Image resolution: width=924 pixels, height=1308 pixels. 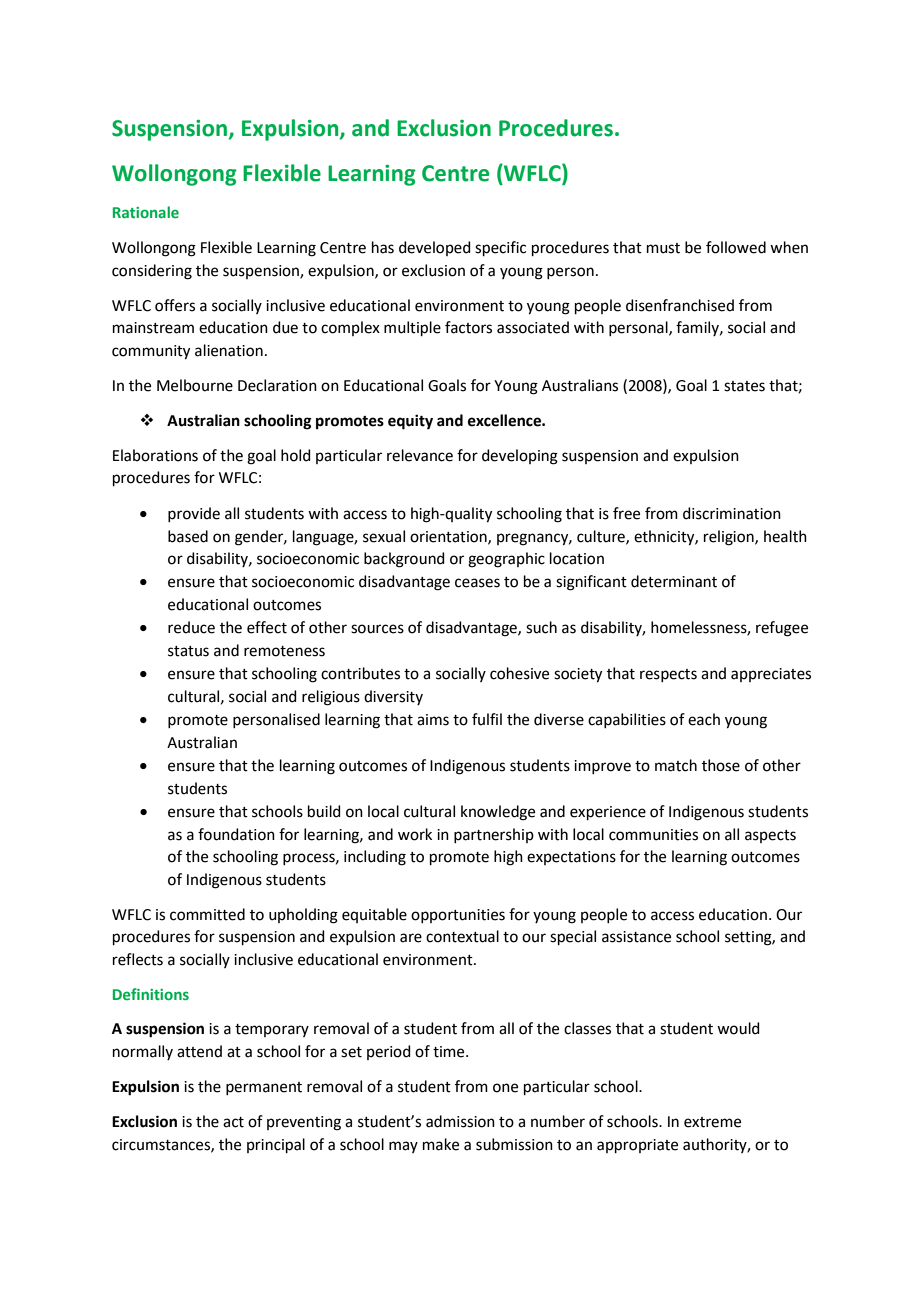 What do you see at coordinates (264, 1088) in the screenshot?
I see `permanent` at bounding box center [264, 1088].
